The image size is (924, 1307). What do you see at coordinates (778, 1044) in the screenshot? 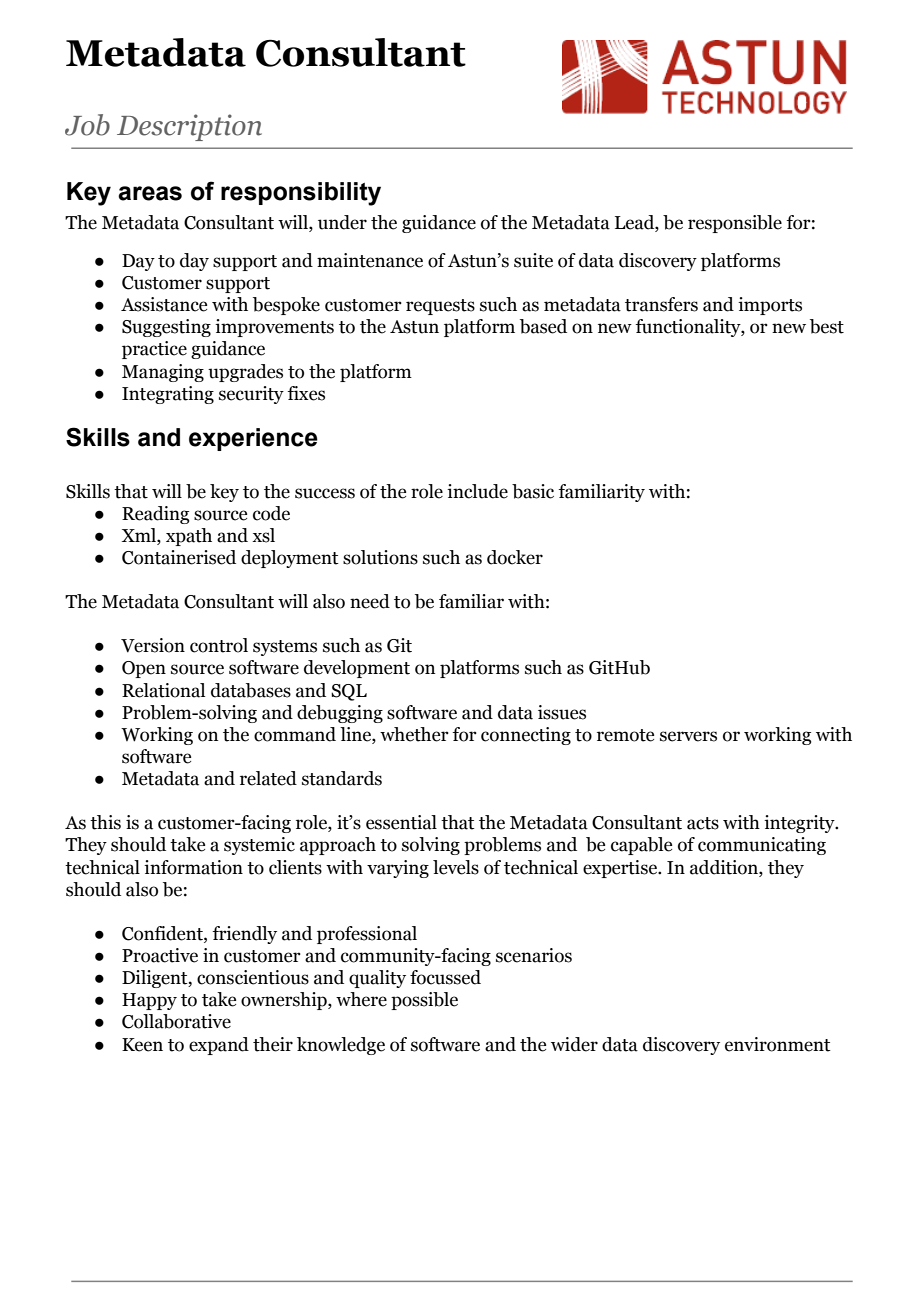
I see `environment` at bounding box center [778, 1044].
